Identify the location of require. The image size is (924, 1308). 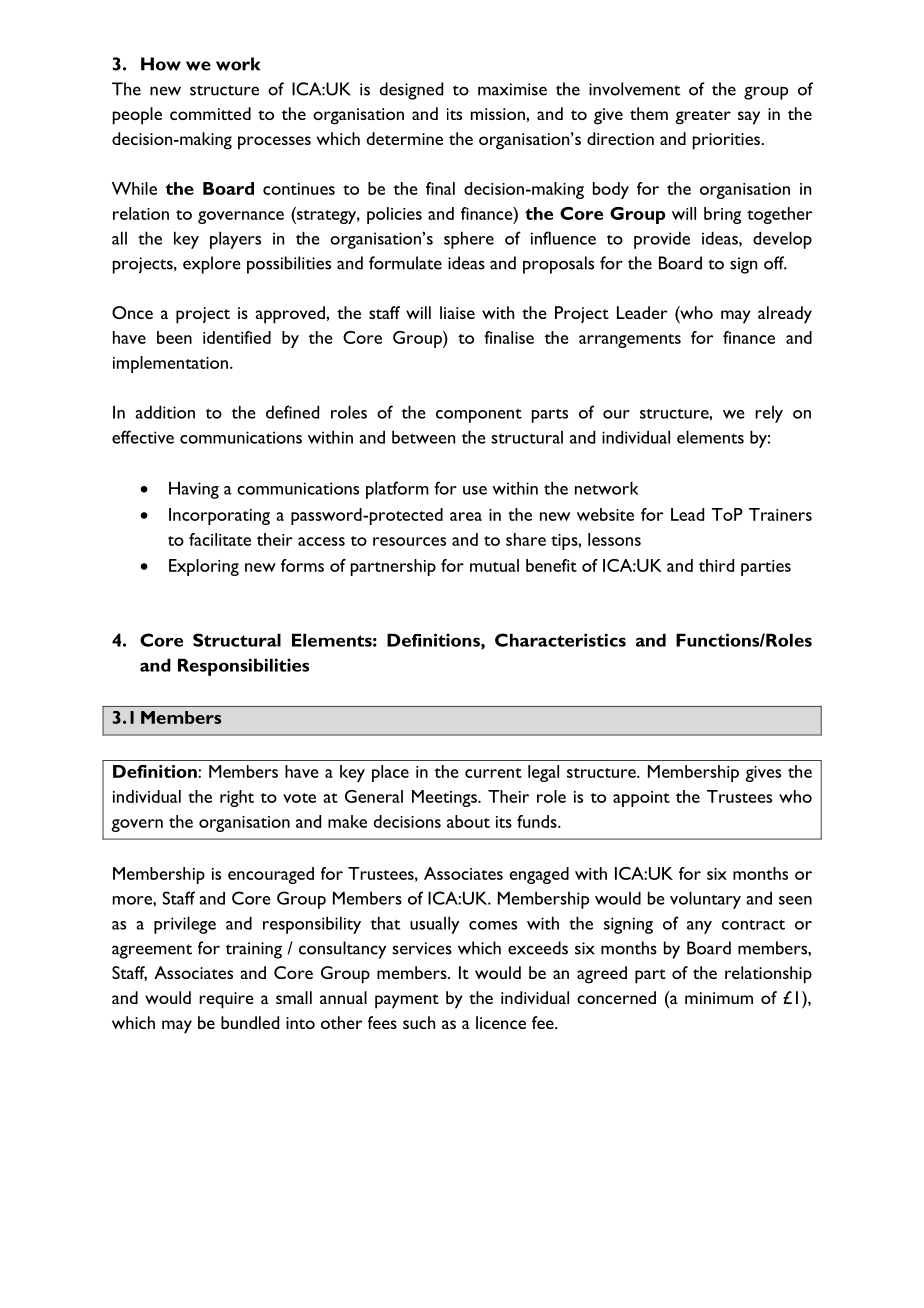
(226, 1000).
